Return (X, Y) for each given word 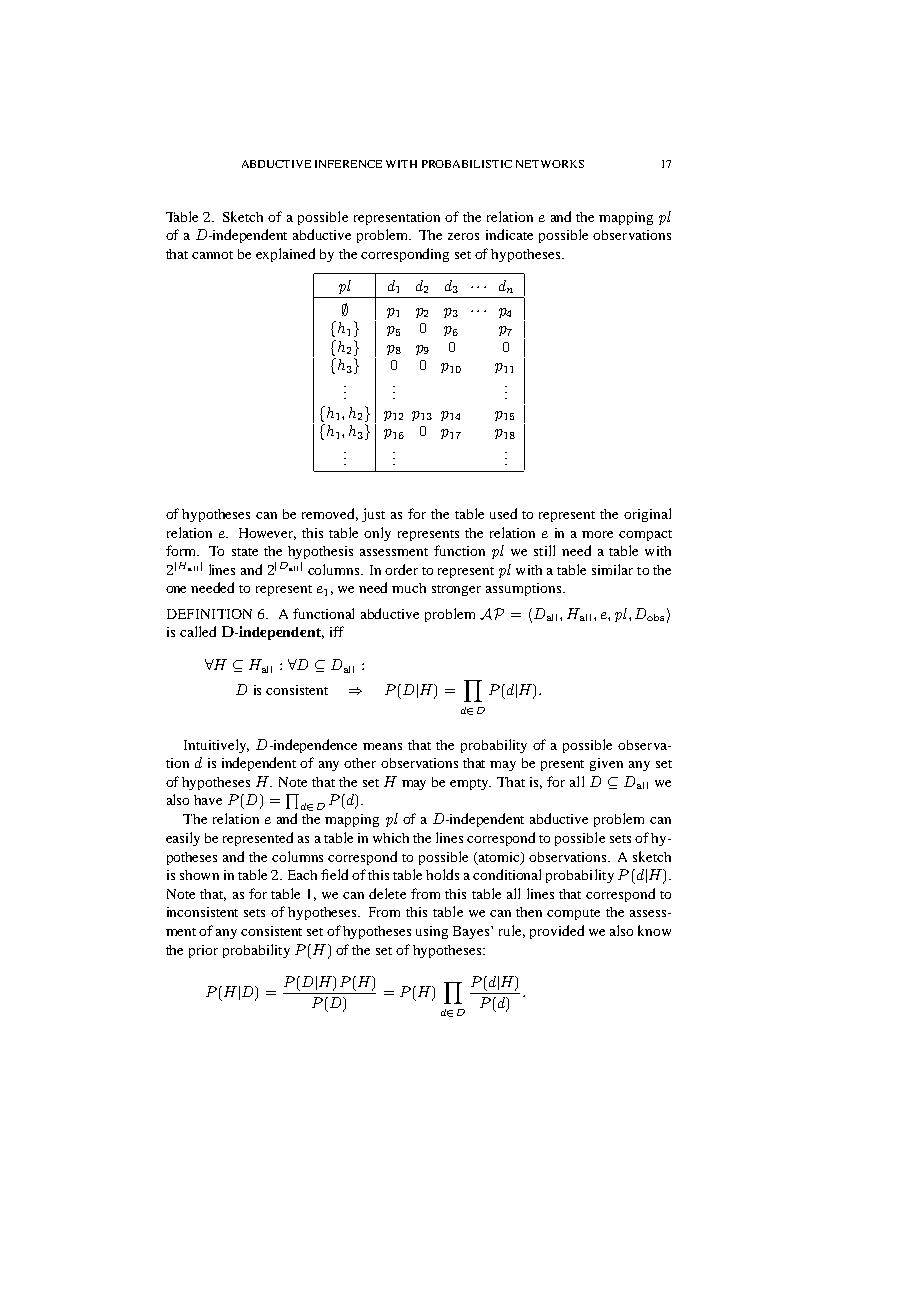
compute (573, 914)
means (382, 746)
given (606, 764)
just (373, 515)
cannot (212, 255)
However (267, 534)
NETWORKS (550, 164)
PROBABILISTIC (467, 164)
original (647, 515)
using (432, 932)
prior (203, 951)
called (198, 631)
